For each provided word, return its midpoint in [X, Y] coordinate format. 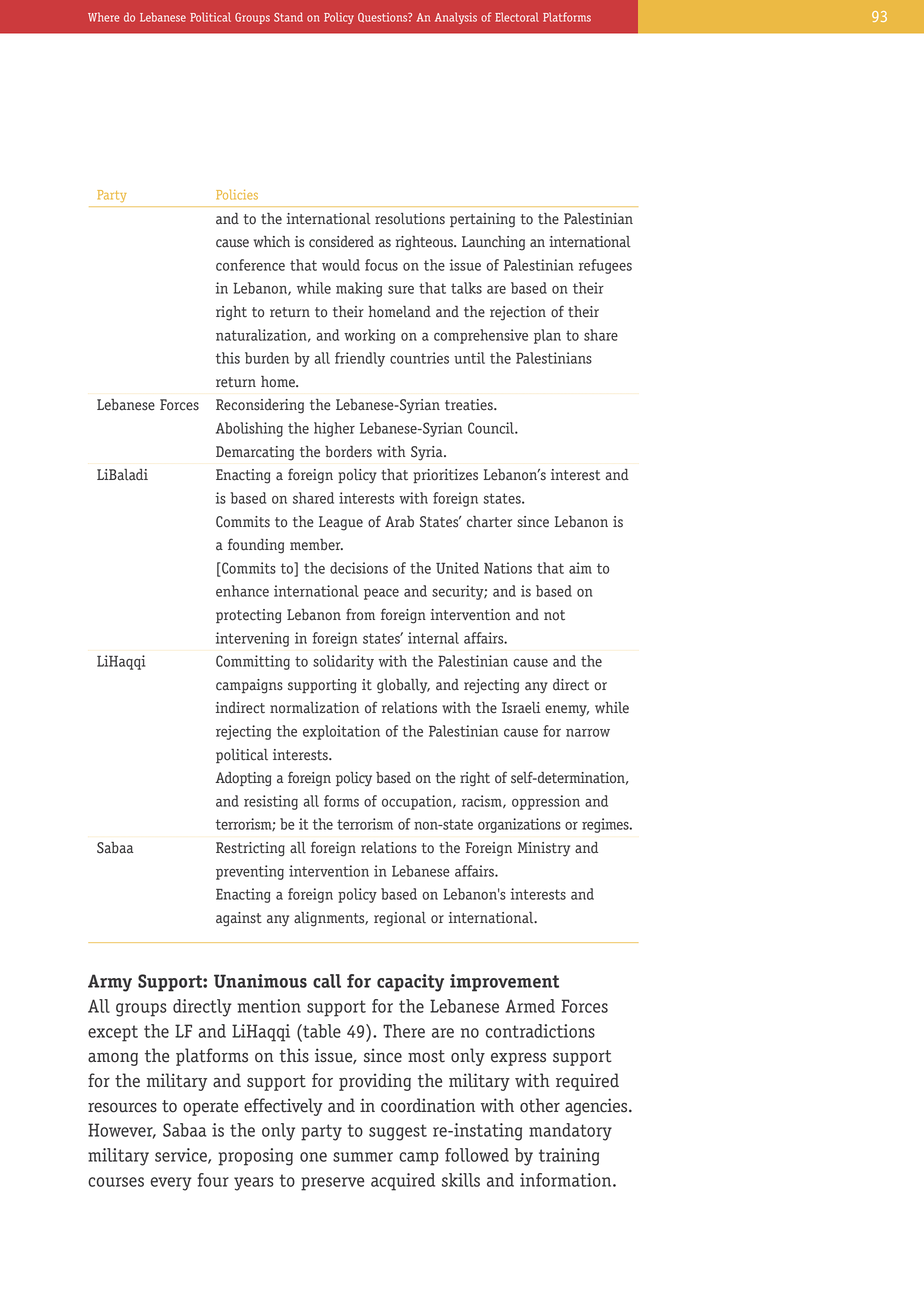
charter [489, 522]
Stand [288, 17]
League [341, 523]
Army [110, 983]
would [341, 265]
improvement [504, 983]
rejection [518, 313]
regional [400, 919]
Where [103, 17]
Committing [253, 662]
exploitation [341, 732]
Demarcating [255, 453]
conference [250, 265]
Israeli [521, 708]
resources [122, 1107]
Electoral [517, 17]
